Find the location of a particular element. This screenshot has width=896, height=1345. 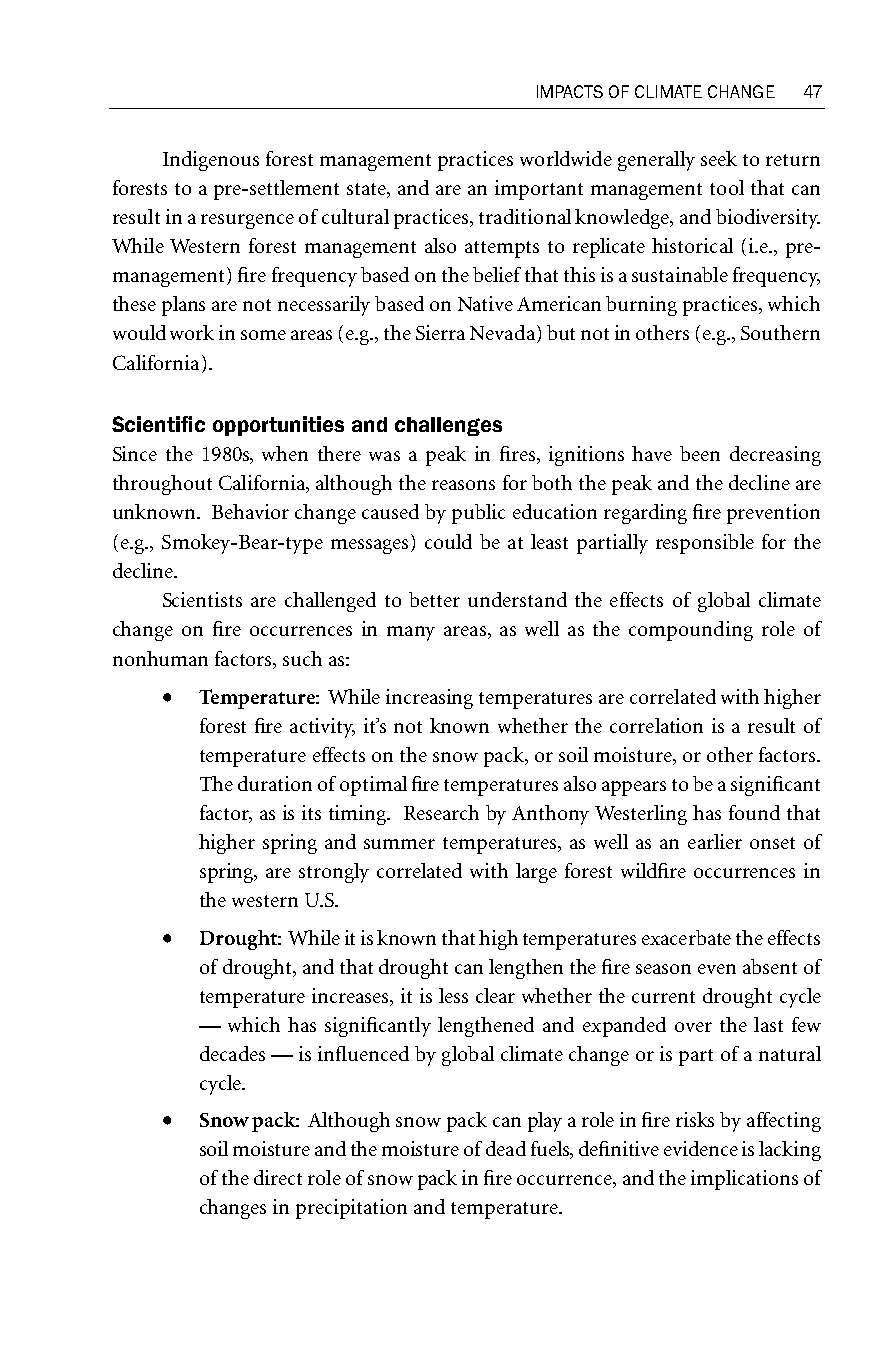

worldwide is located at coordinates (566, 158).
